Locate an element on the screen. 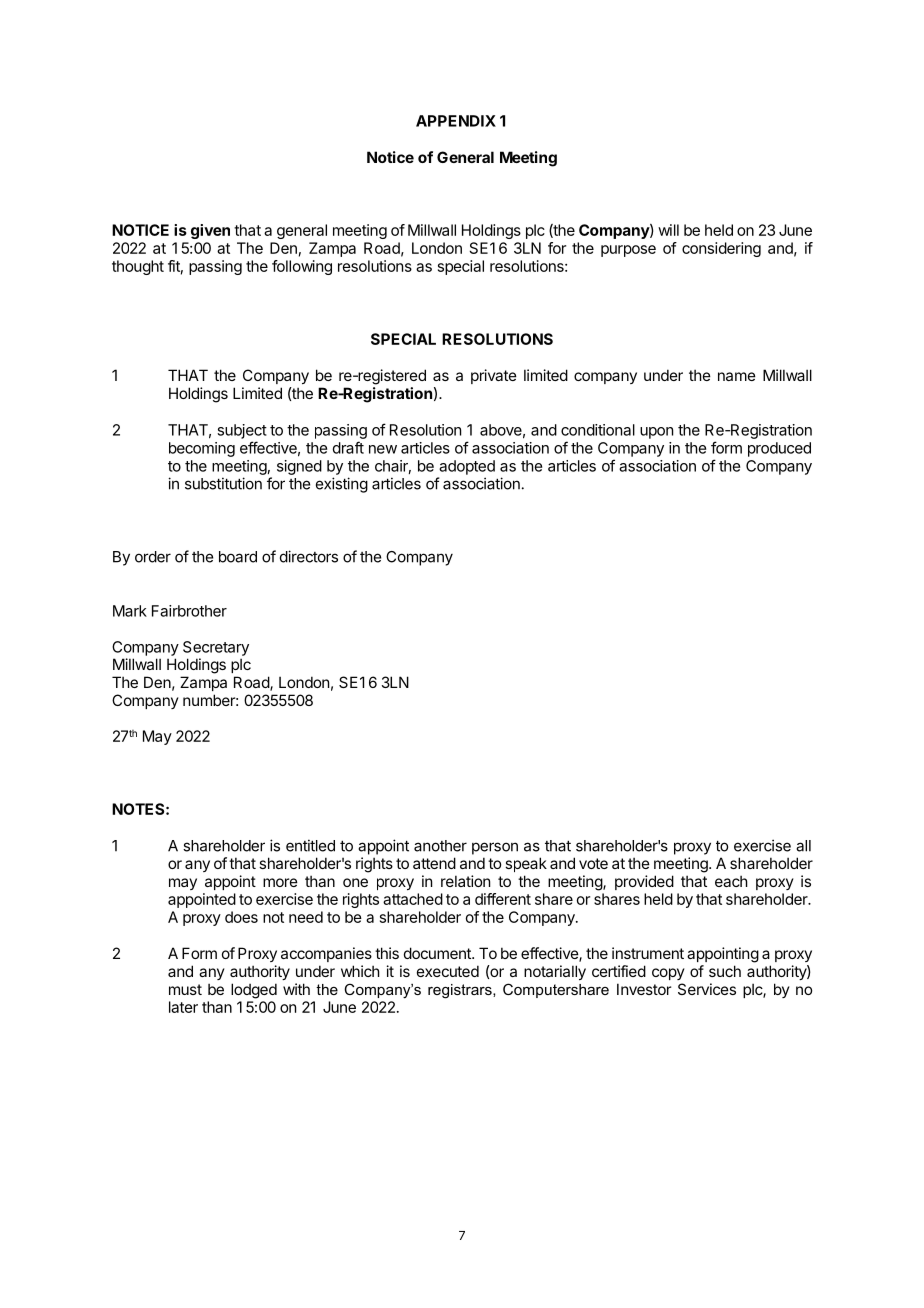 The width and height of the screenshot is (924, 1308). APPENDIX is located at coordinates (456, 121).
